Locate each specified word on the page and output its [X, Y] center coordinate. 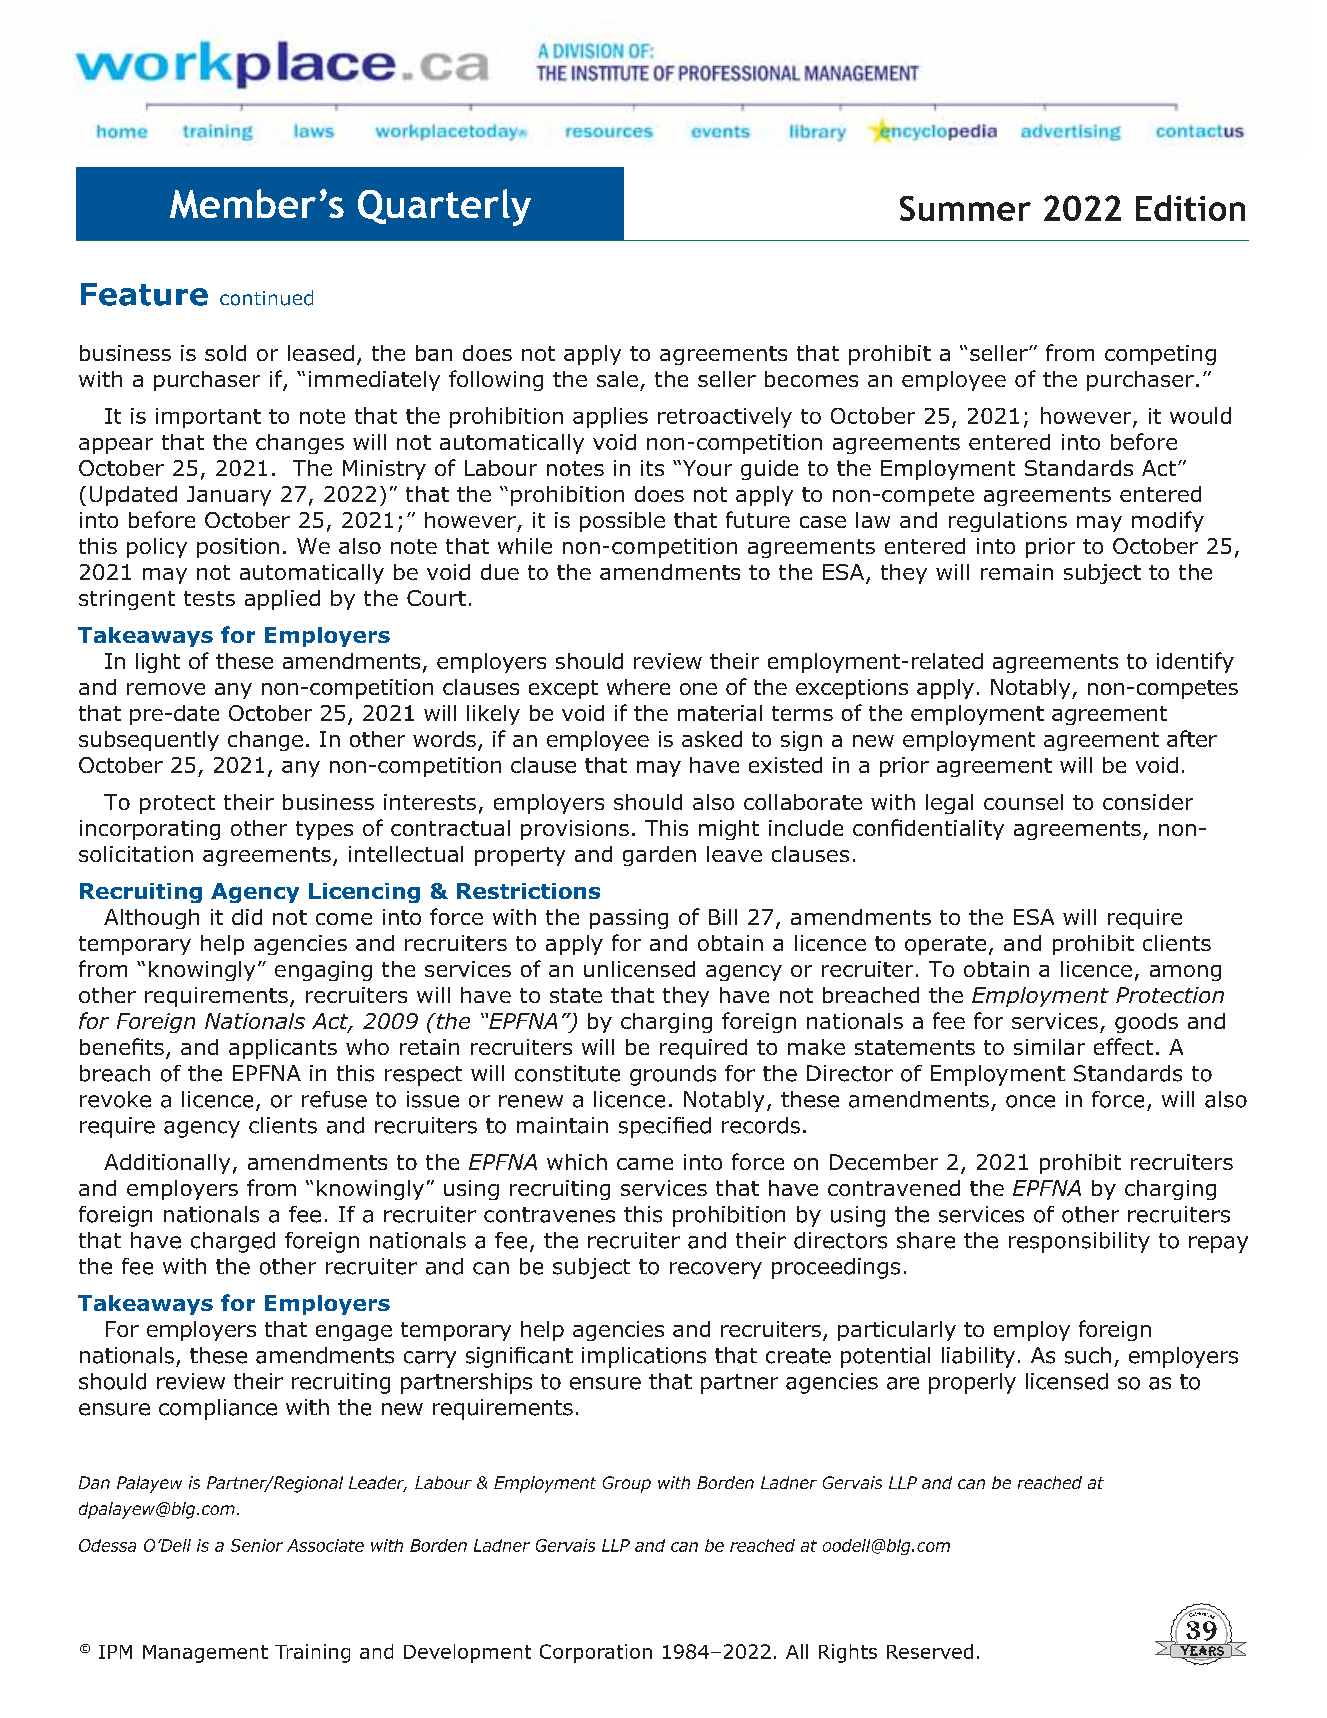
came [645, 1164]
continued [266, 298]
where [638, 687]
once [1030, 1101]
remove [166, 689]
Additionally [167, 1164]
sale [617, 379]
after [1192, 738]
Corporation [596, 1653]
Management [205, 1654]
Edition [1190, 208]
